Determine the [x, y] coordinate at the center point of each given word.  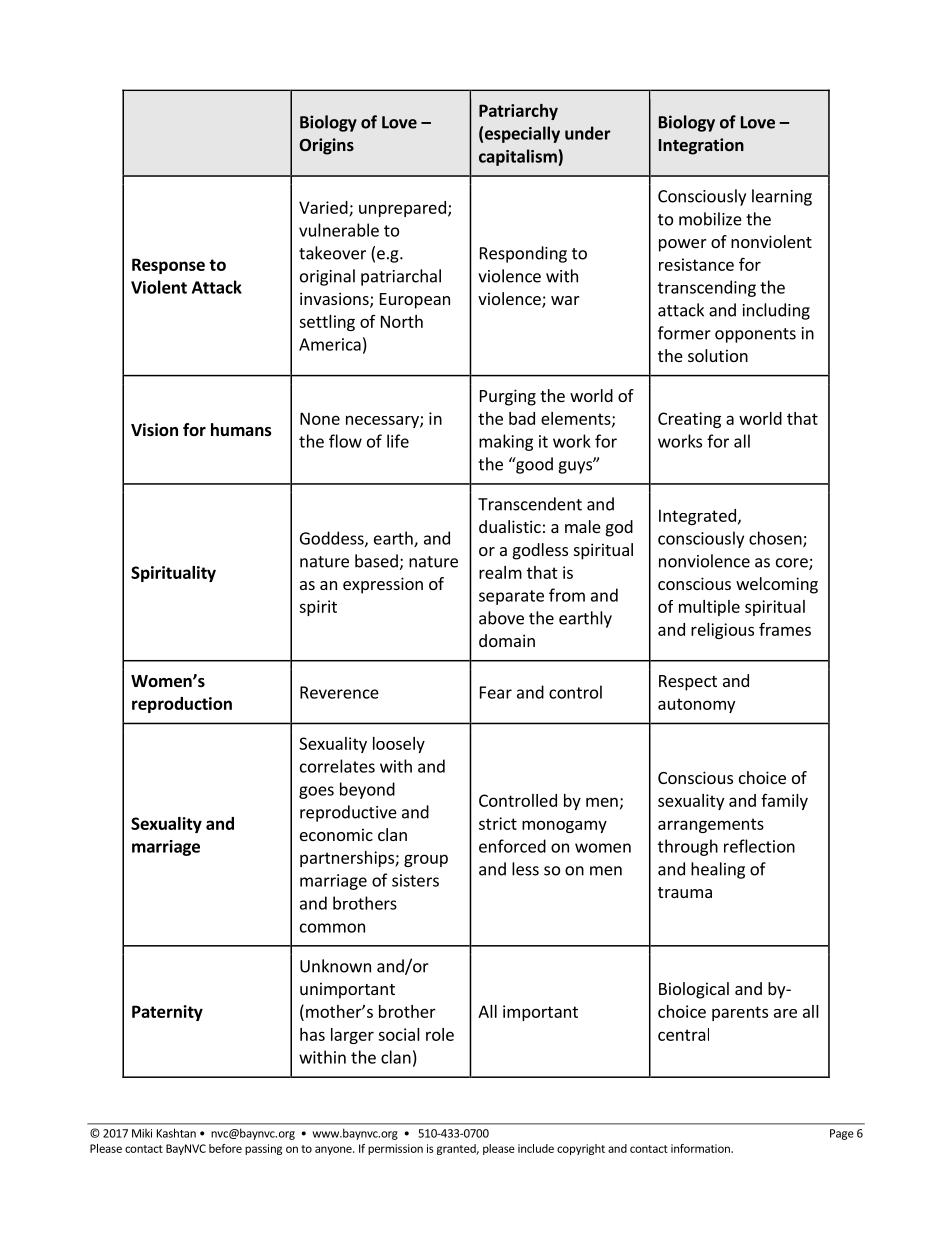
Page [842, 1134]
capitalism [518, 157]
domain [507, 640]
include [536, 1148]
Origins [326, 146]
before [225, 1148]
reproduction [182, 705]
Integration [701, 146]
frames [785, 629]
